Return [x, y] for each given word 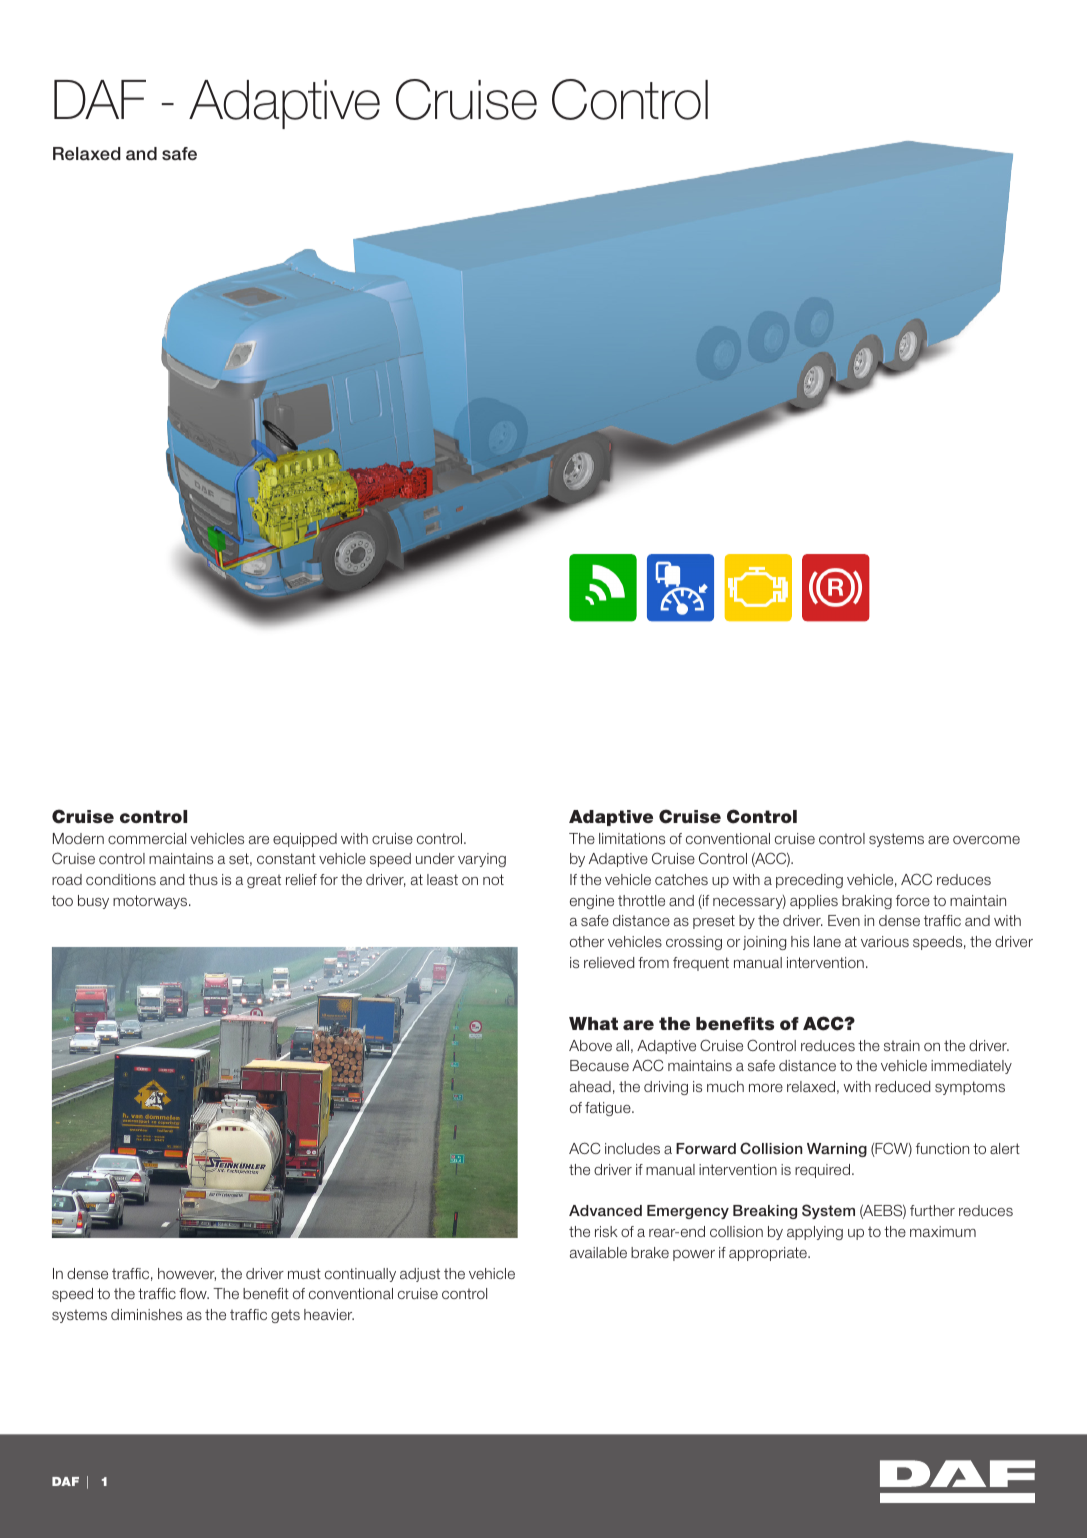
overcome [986, 840]
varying [482, 860]
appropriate [769, 1254]
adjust [420, 1275]
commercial [147, 838]
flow [194, 1293]
